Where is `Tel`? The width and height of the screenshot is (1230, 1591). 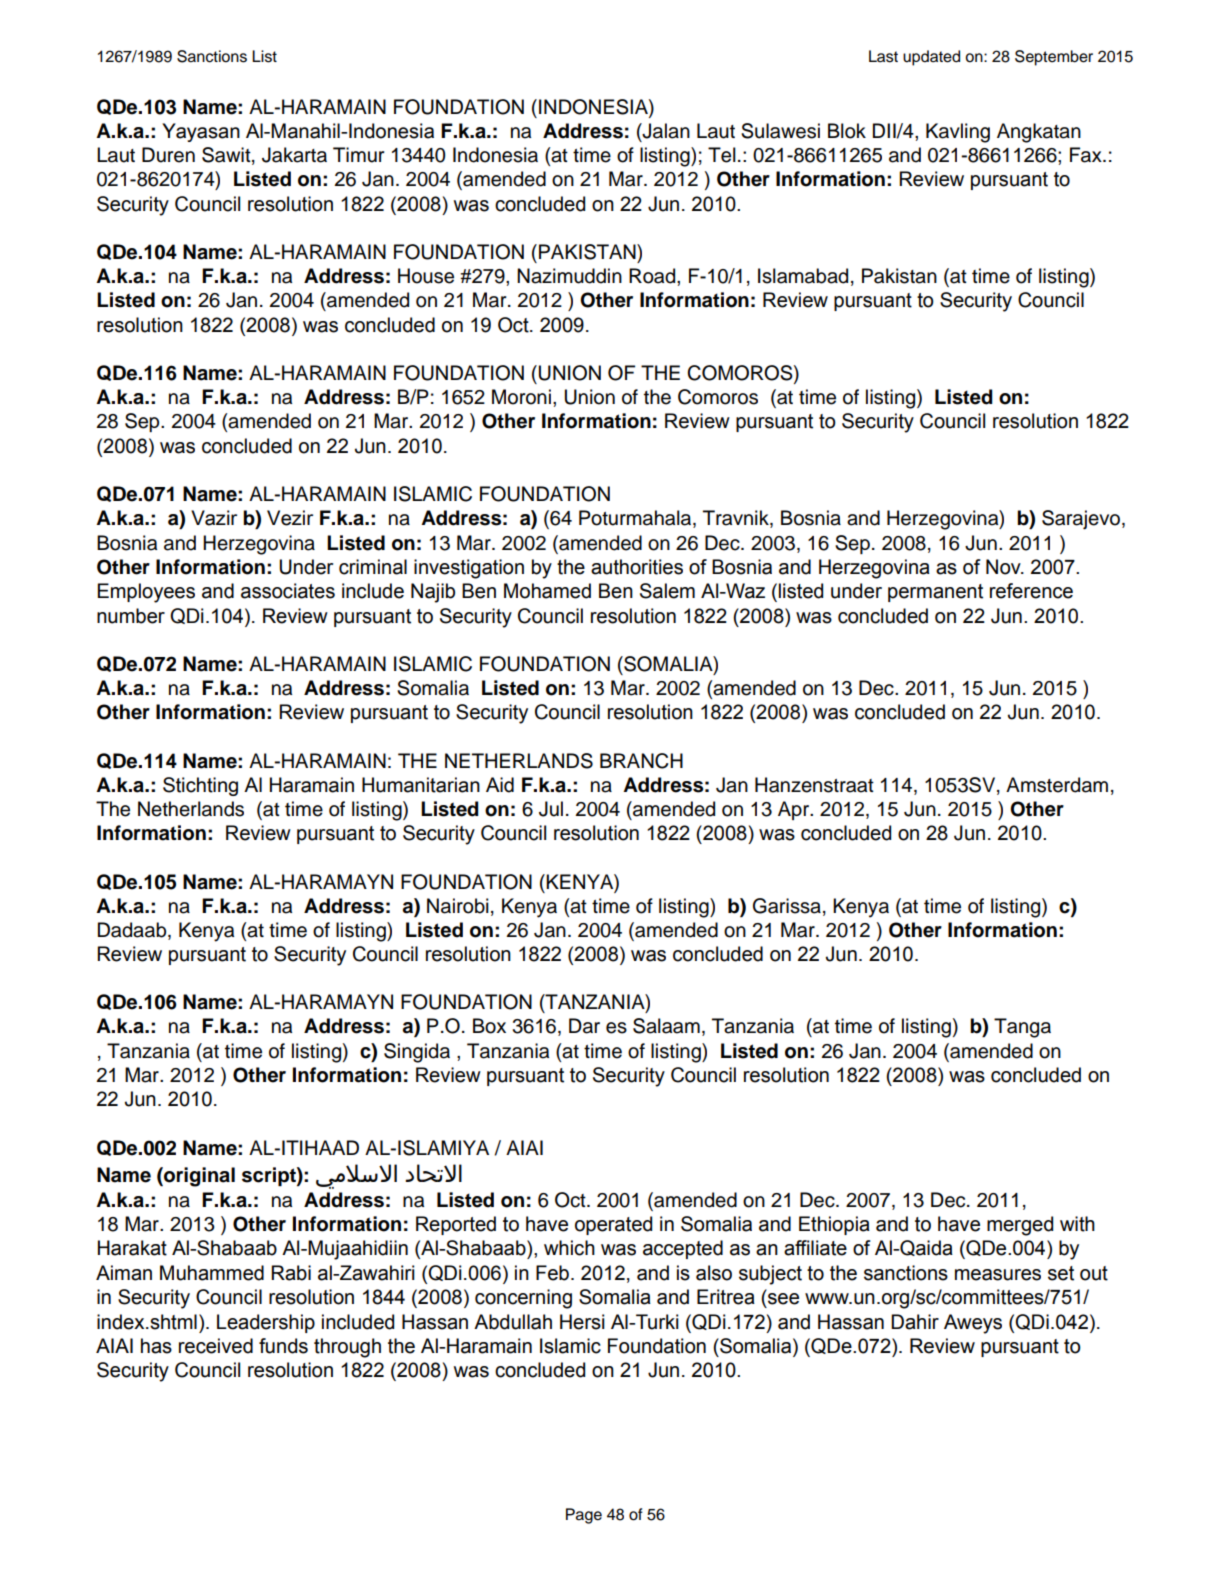
Tel is located at coordinates (722, 155).
